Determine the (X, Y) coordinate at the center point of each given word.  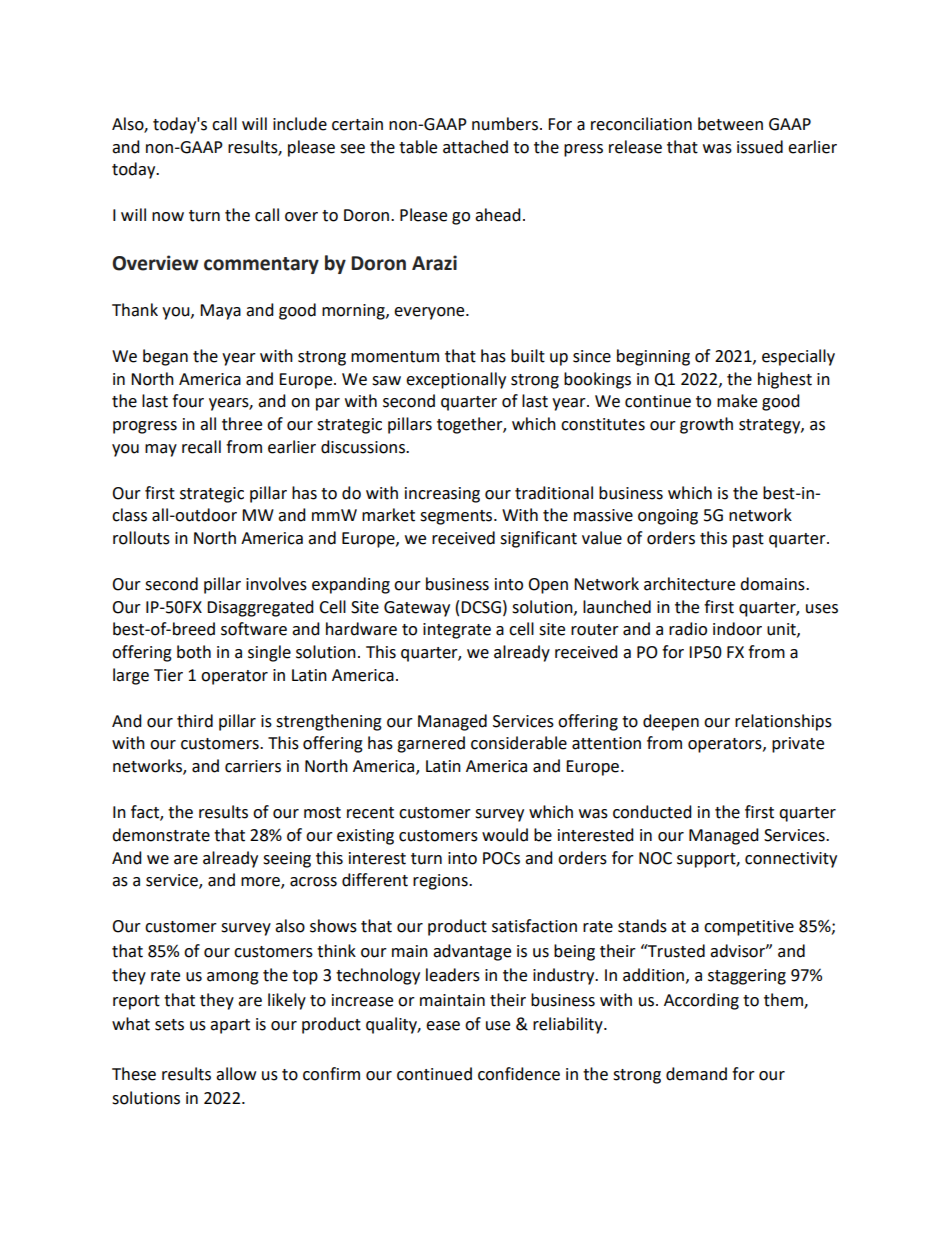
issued (760, 147)
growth (706, 425)
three (242, 424)
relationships (783, 722)
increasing (442, 495)
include (300, 124)
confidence (519, 1074)
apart (230, 1026)
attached (475, 147)
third (195, 721)
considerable (519, 743)
